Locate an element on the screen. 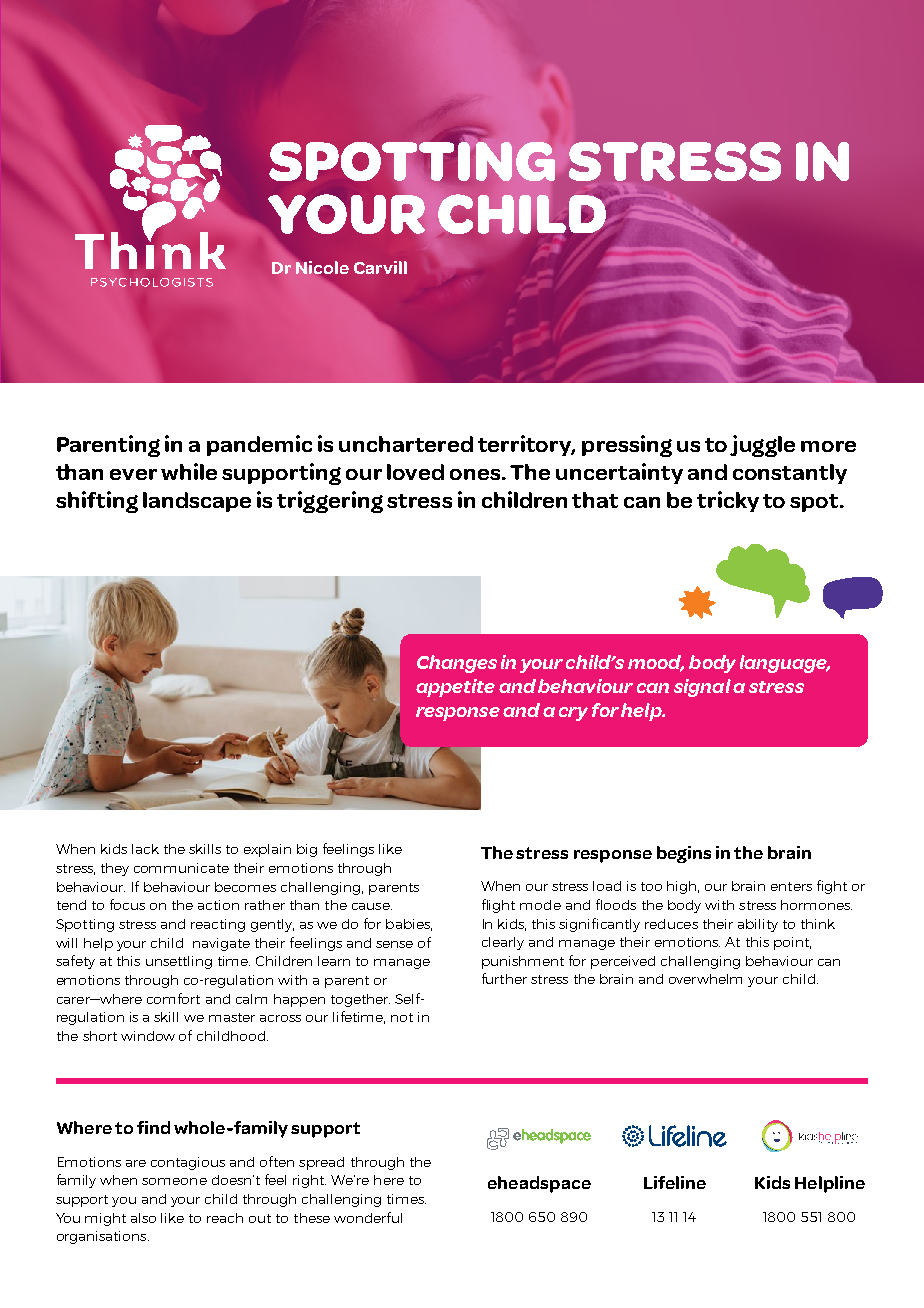  ever is located at coordinates (133, 474).
